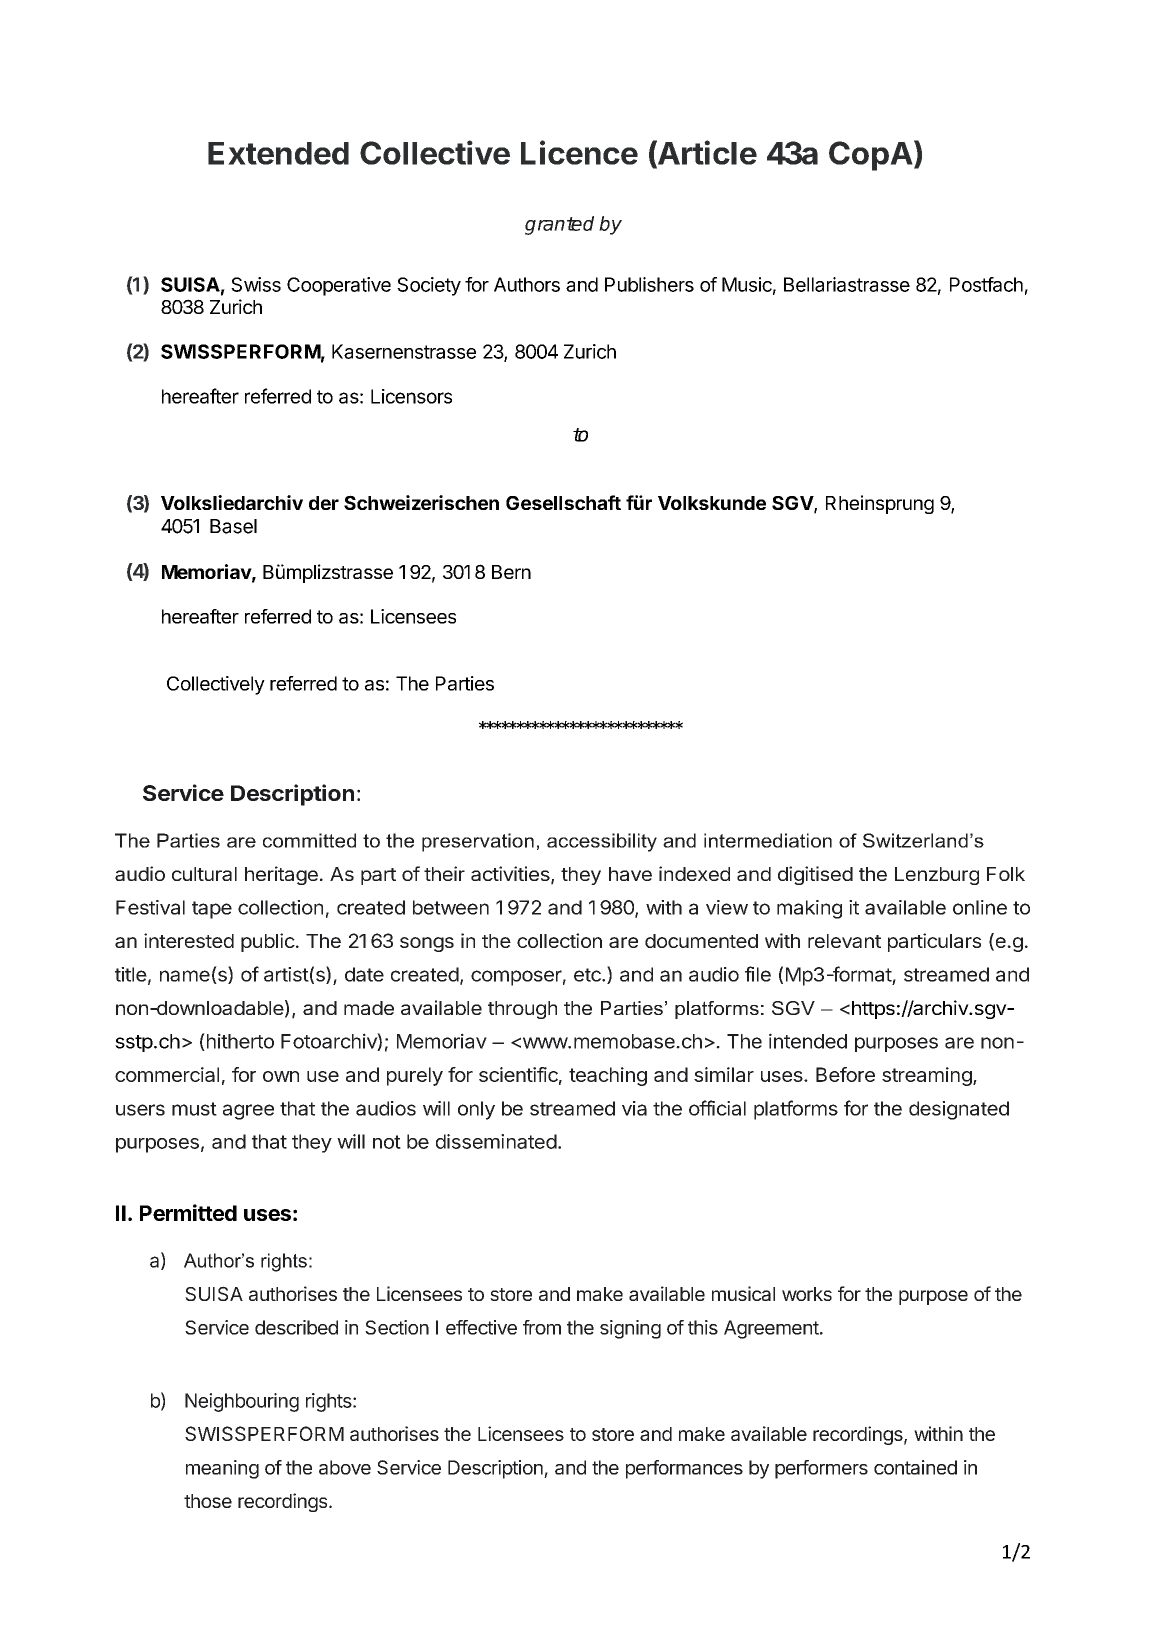 The height and width of the document is (1634, 1157). I want to click on accessibility, so click(602, 842).
